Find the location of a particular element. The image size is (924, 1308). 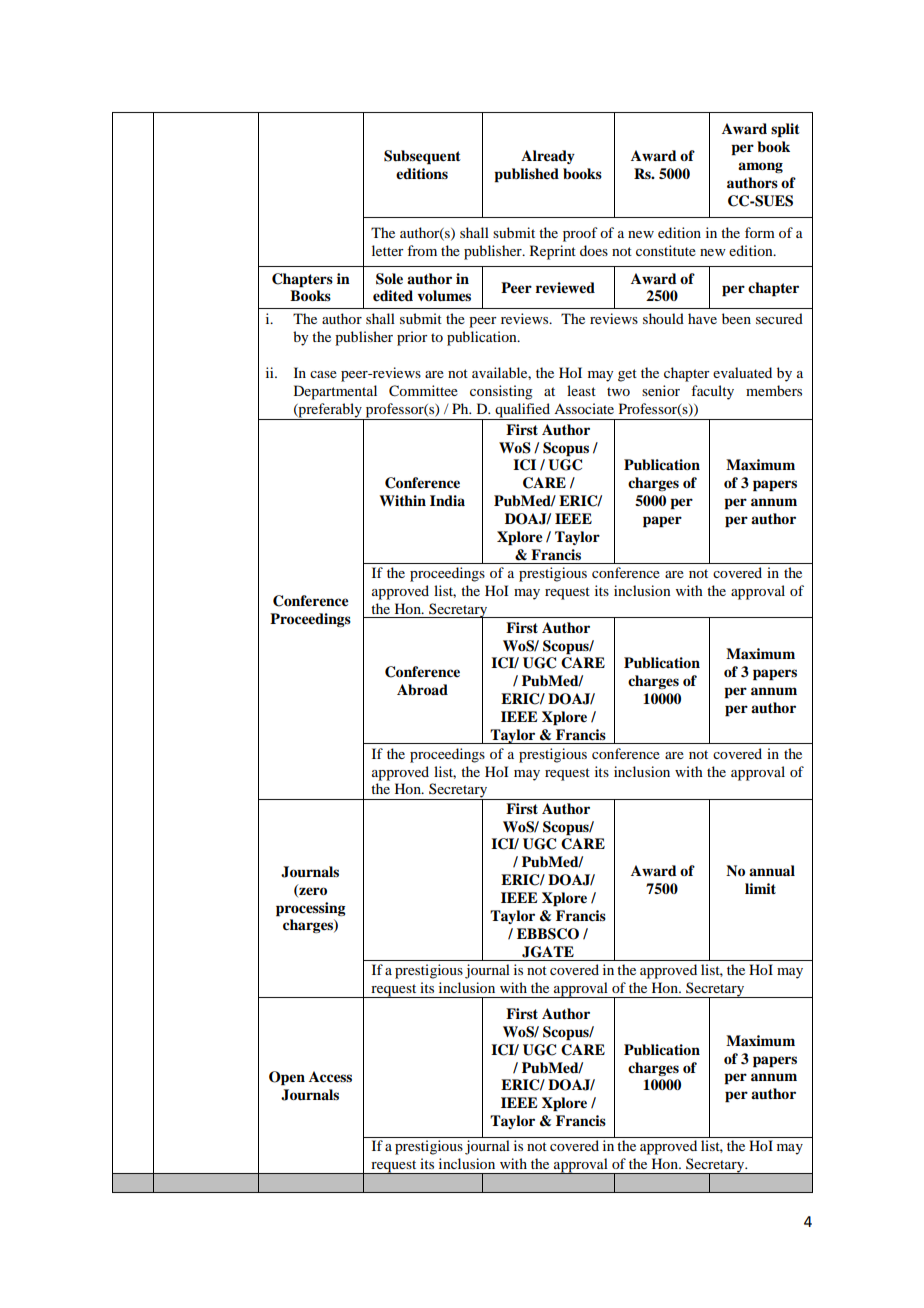

Open is located at coordinates (287, 1078).
